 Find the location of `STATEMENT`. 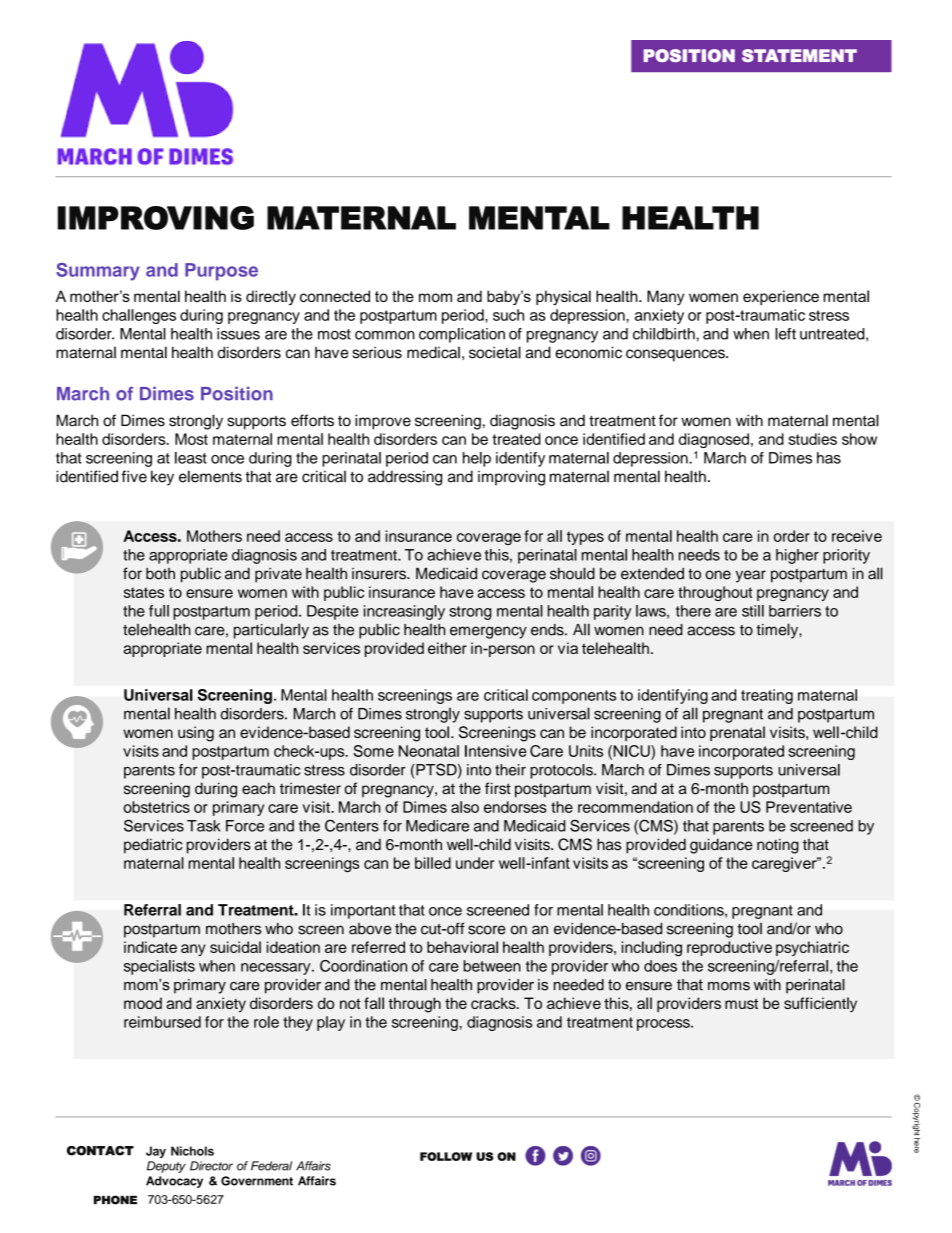

STATEMENT is located at coordinates (799, 55).
